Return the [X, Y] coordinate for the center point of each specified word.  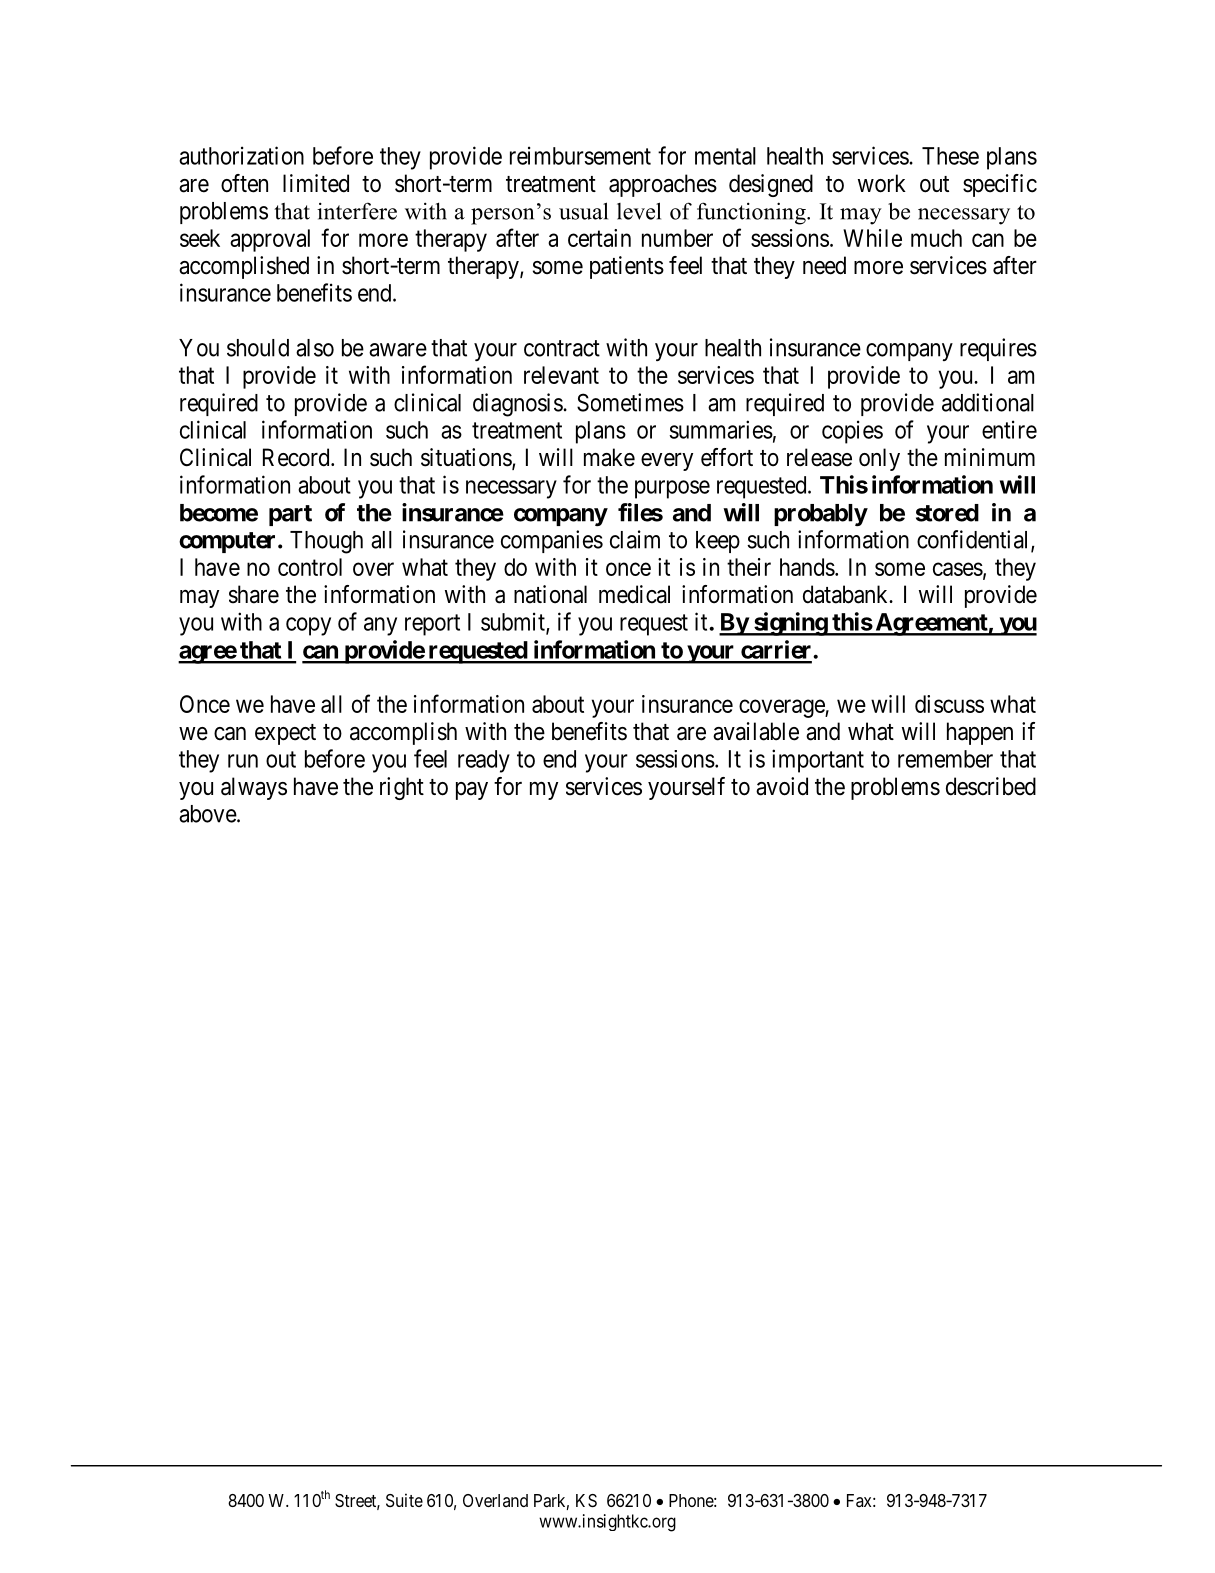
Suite [404, 1500]
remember [945, 759]
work [882, 183]
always [254, 788]
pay [472, 791]
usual [583, 211]
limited [316, 183]
